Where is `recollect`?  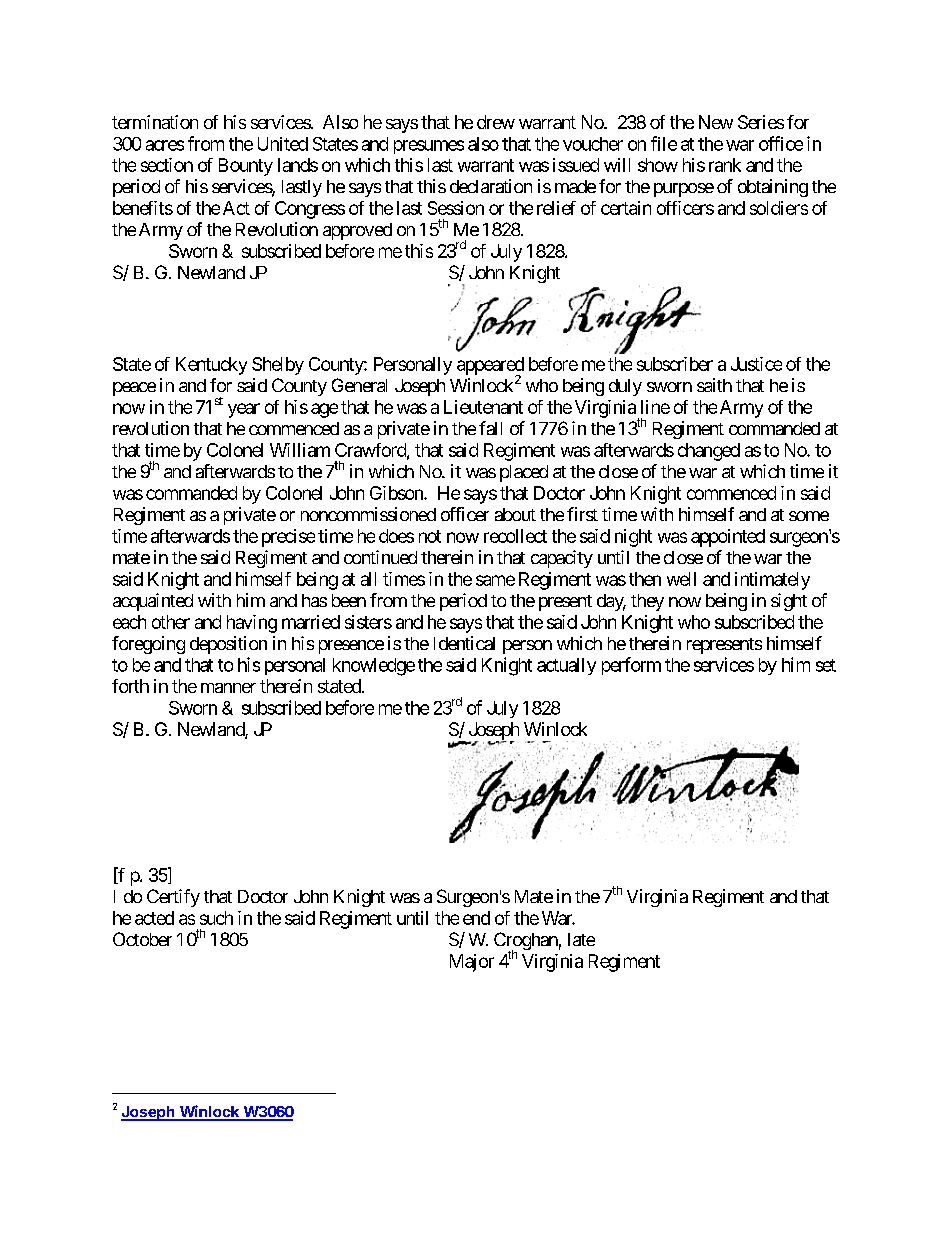
recollect is located at coordinates (515, 536).
